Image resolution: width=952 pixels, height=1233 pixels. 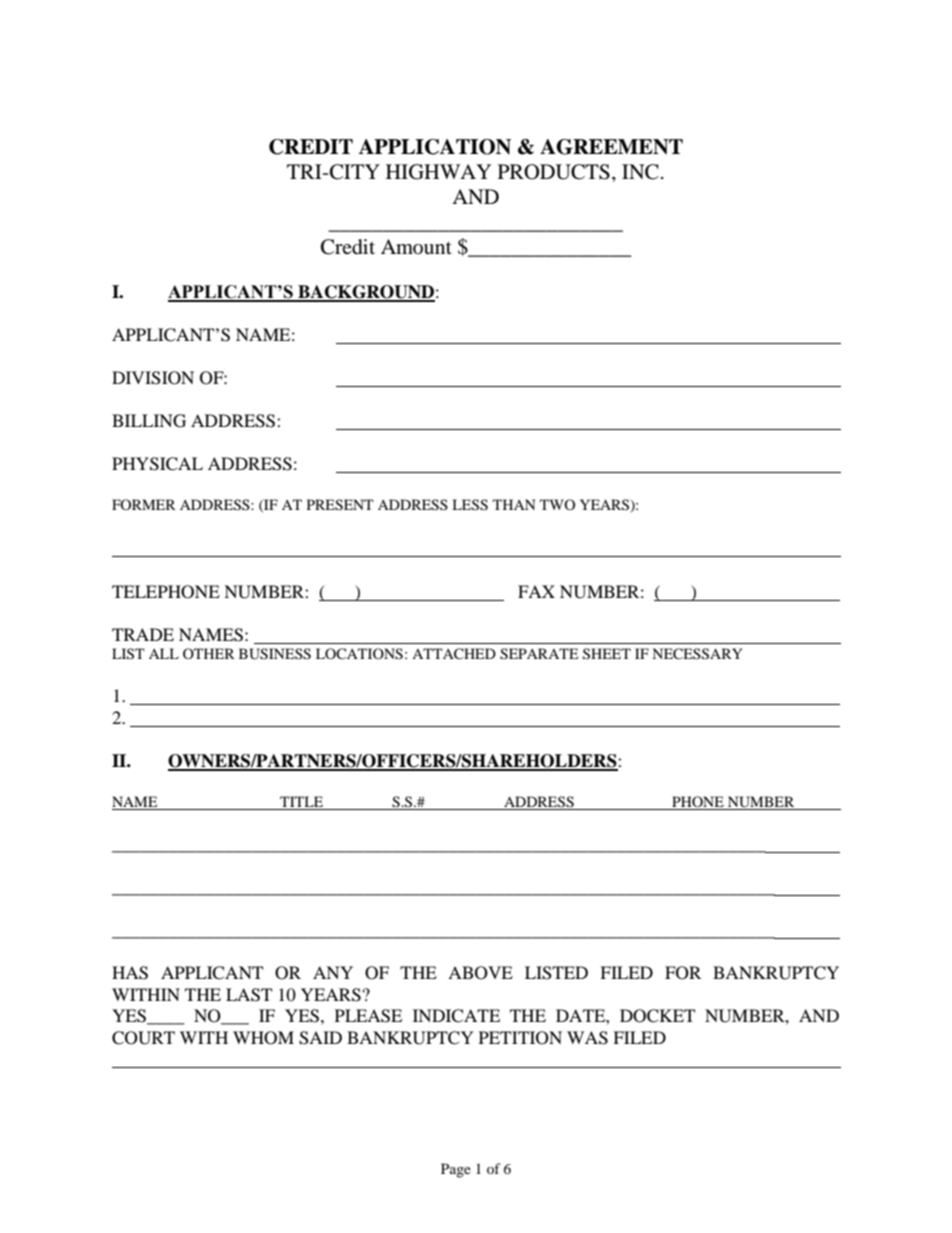 What do you see at coordinates (209, 653) in the screenshot?
I see `OTHER` at bounding box center [209, 653].
